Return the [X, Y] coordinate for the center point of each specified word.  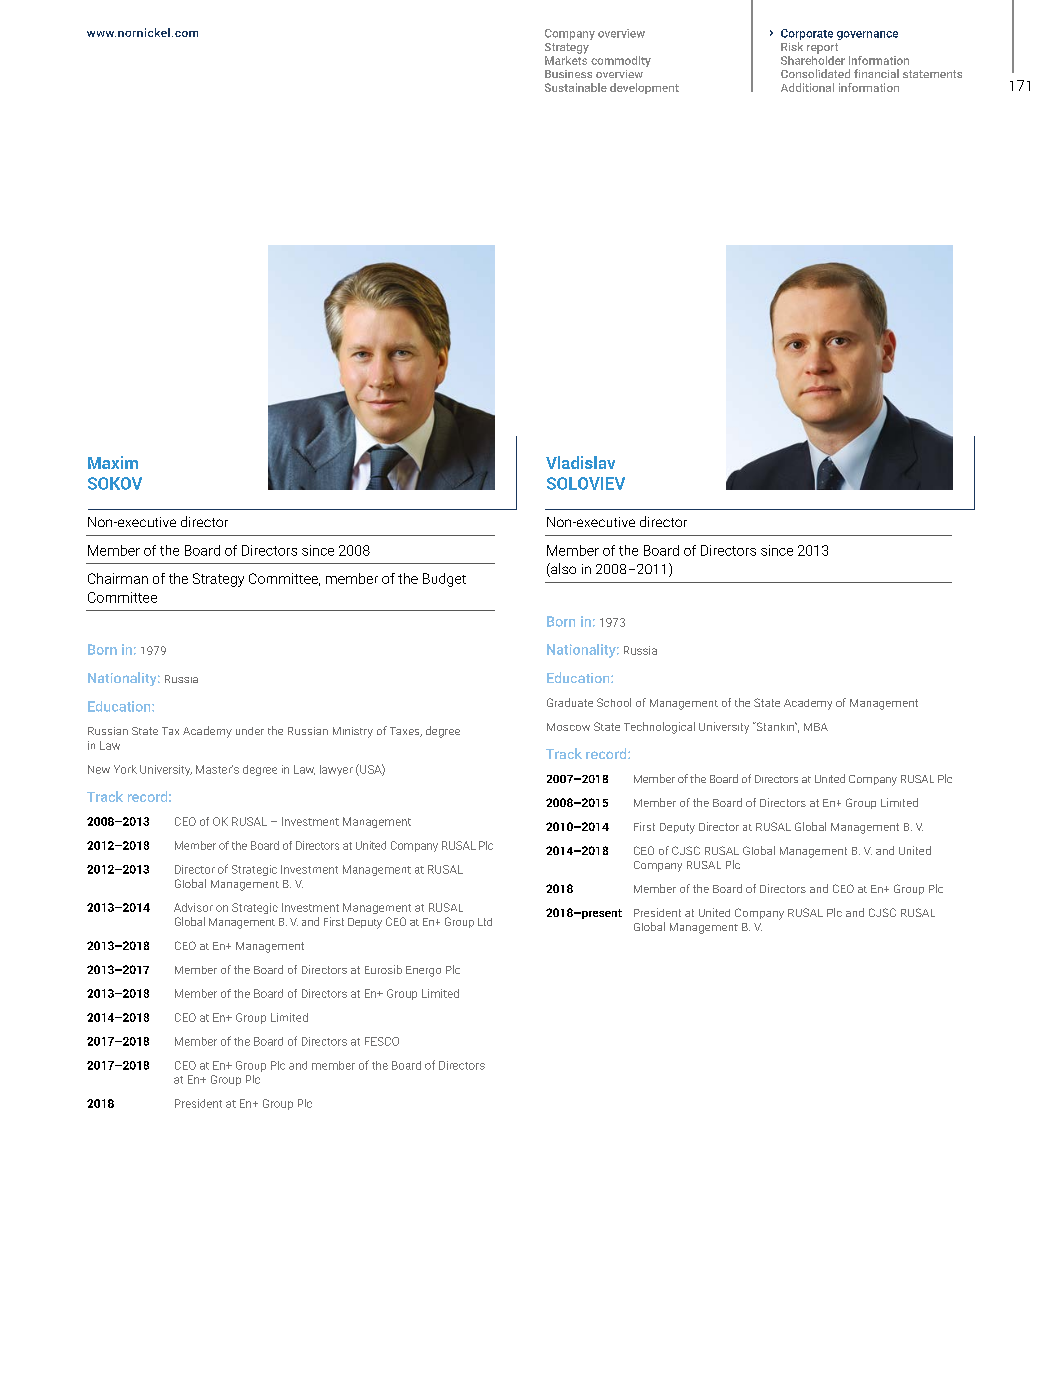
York [125, 769]
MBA [816, 727]
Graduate [570, 702]
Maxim [113, 462]
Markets [566, 59]
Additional [807, 87]
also [562, 570]
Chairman [118, 578]
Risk [792, 46]
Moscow [568, 727]
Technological [659, 728]
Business [568, 74]
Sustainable [576, 87]
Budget [444, 580]
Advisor [193, 907]
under [250, 731]
